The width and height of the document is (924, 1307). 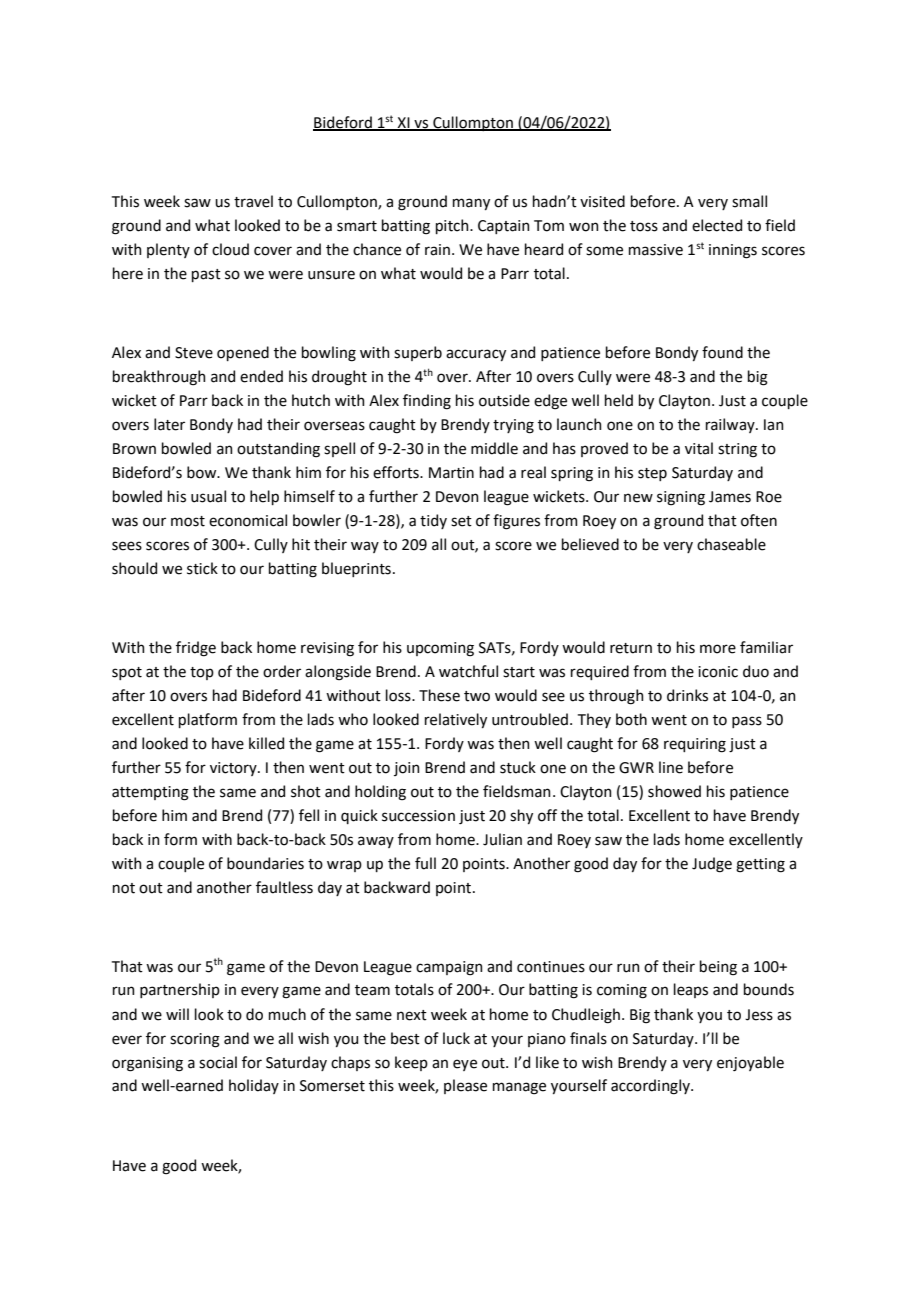 I want to click on fridge, so click(x=196, y=649).
